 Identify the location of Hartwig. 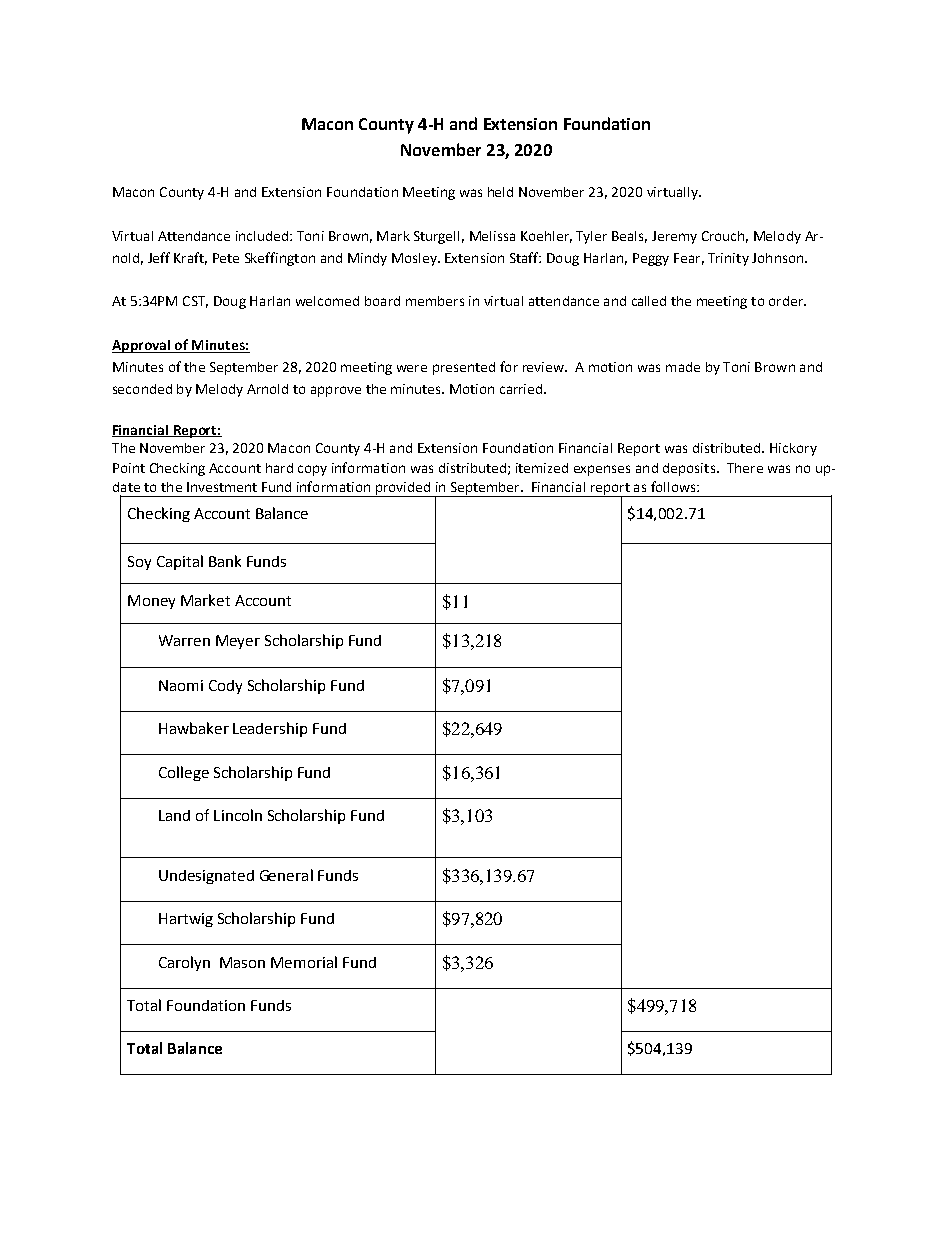
(186, 920).
